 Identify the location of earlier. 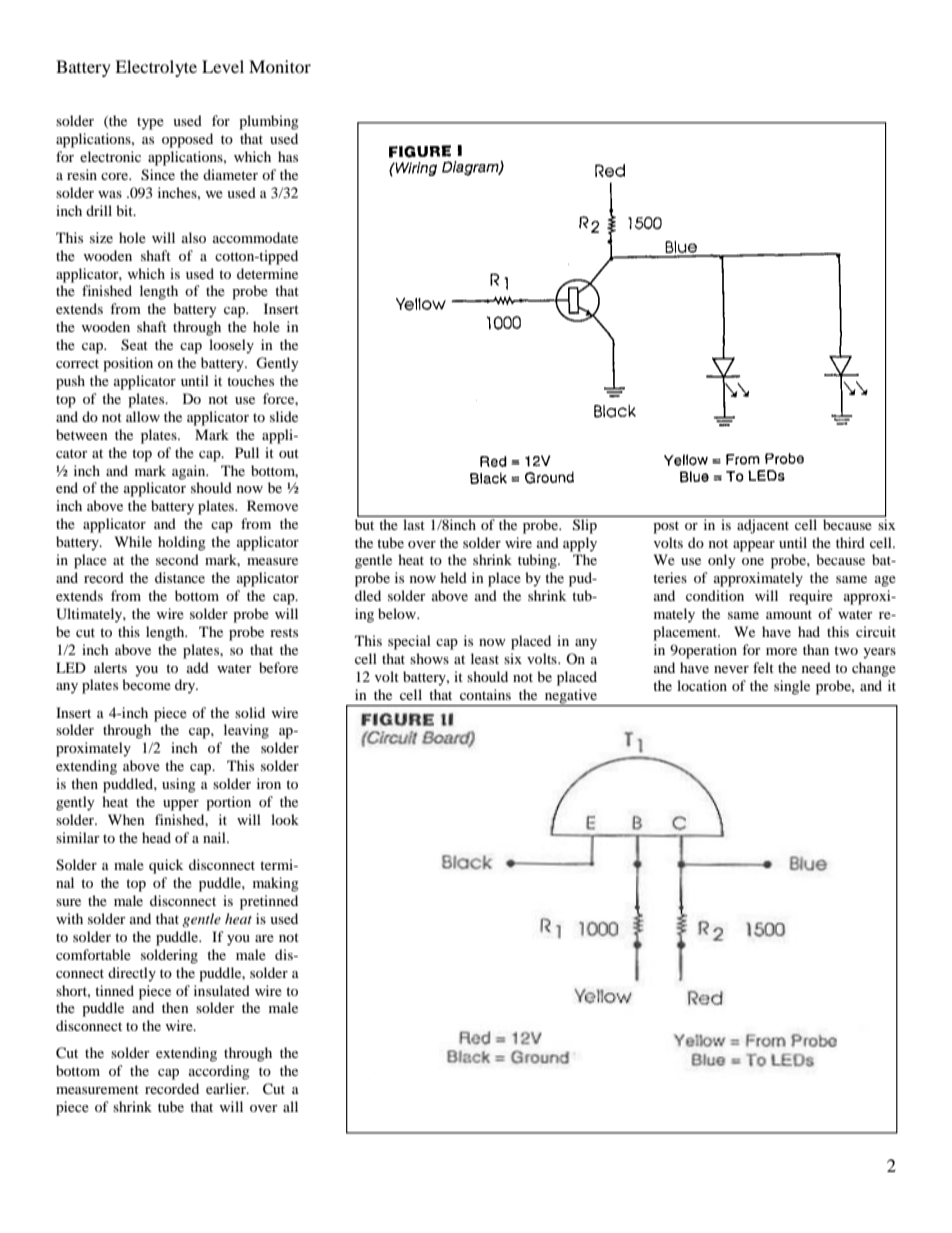
(227, 1088).
